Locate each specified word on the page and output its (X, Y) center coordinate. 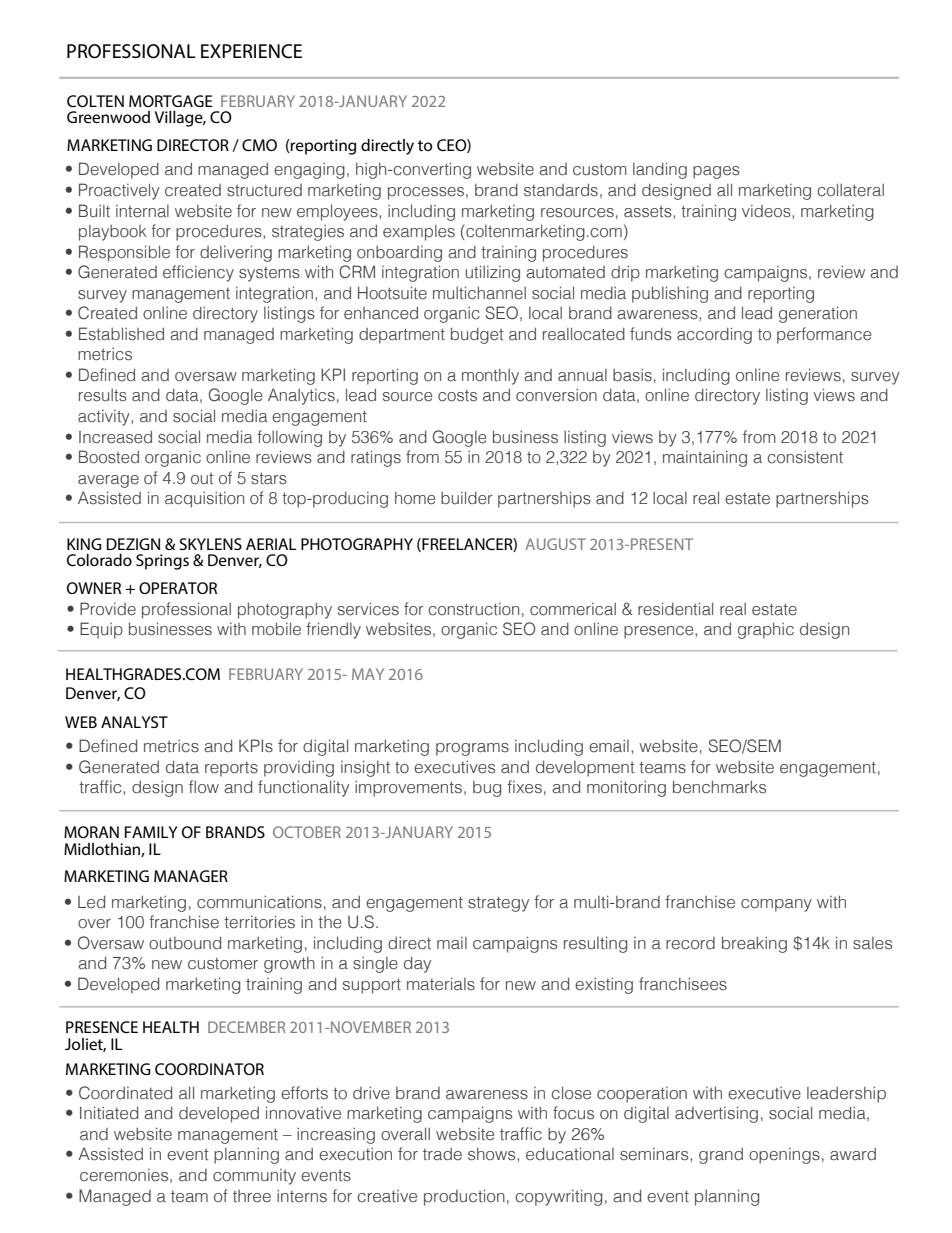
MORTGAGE (171, 101)
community (254, 1177)
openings (784, 1156)
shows (493, 1154)
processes (426, 193)
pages (716, 172)
